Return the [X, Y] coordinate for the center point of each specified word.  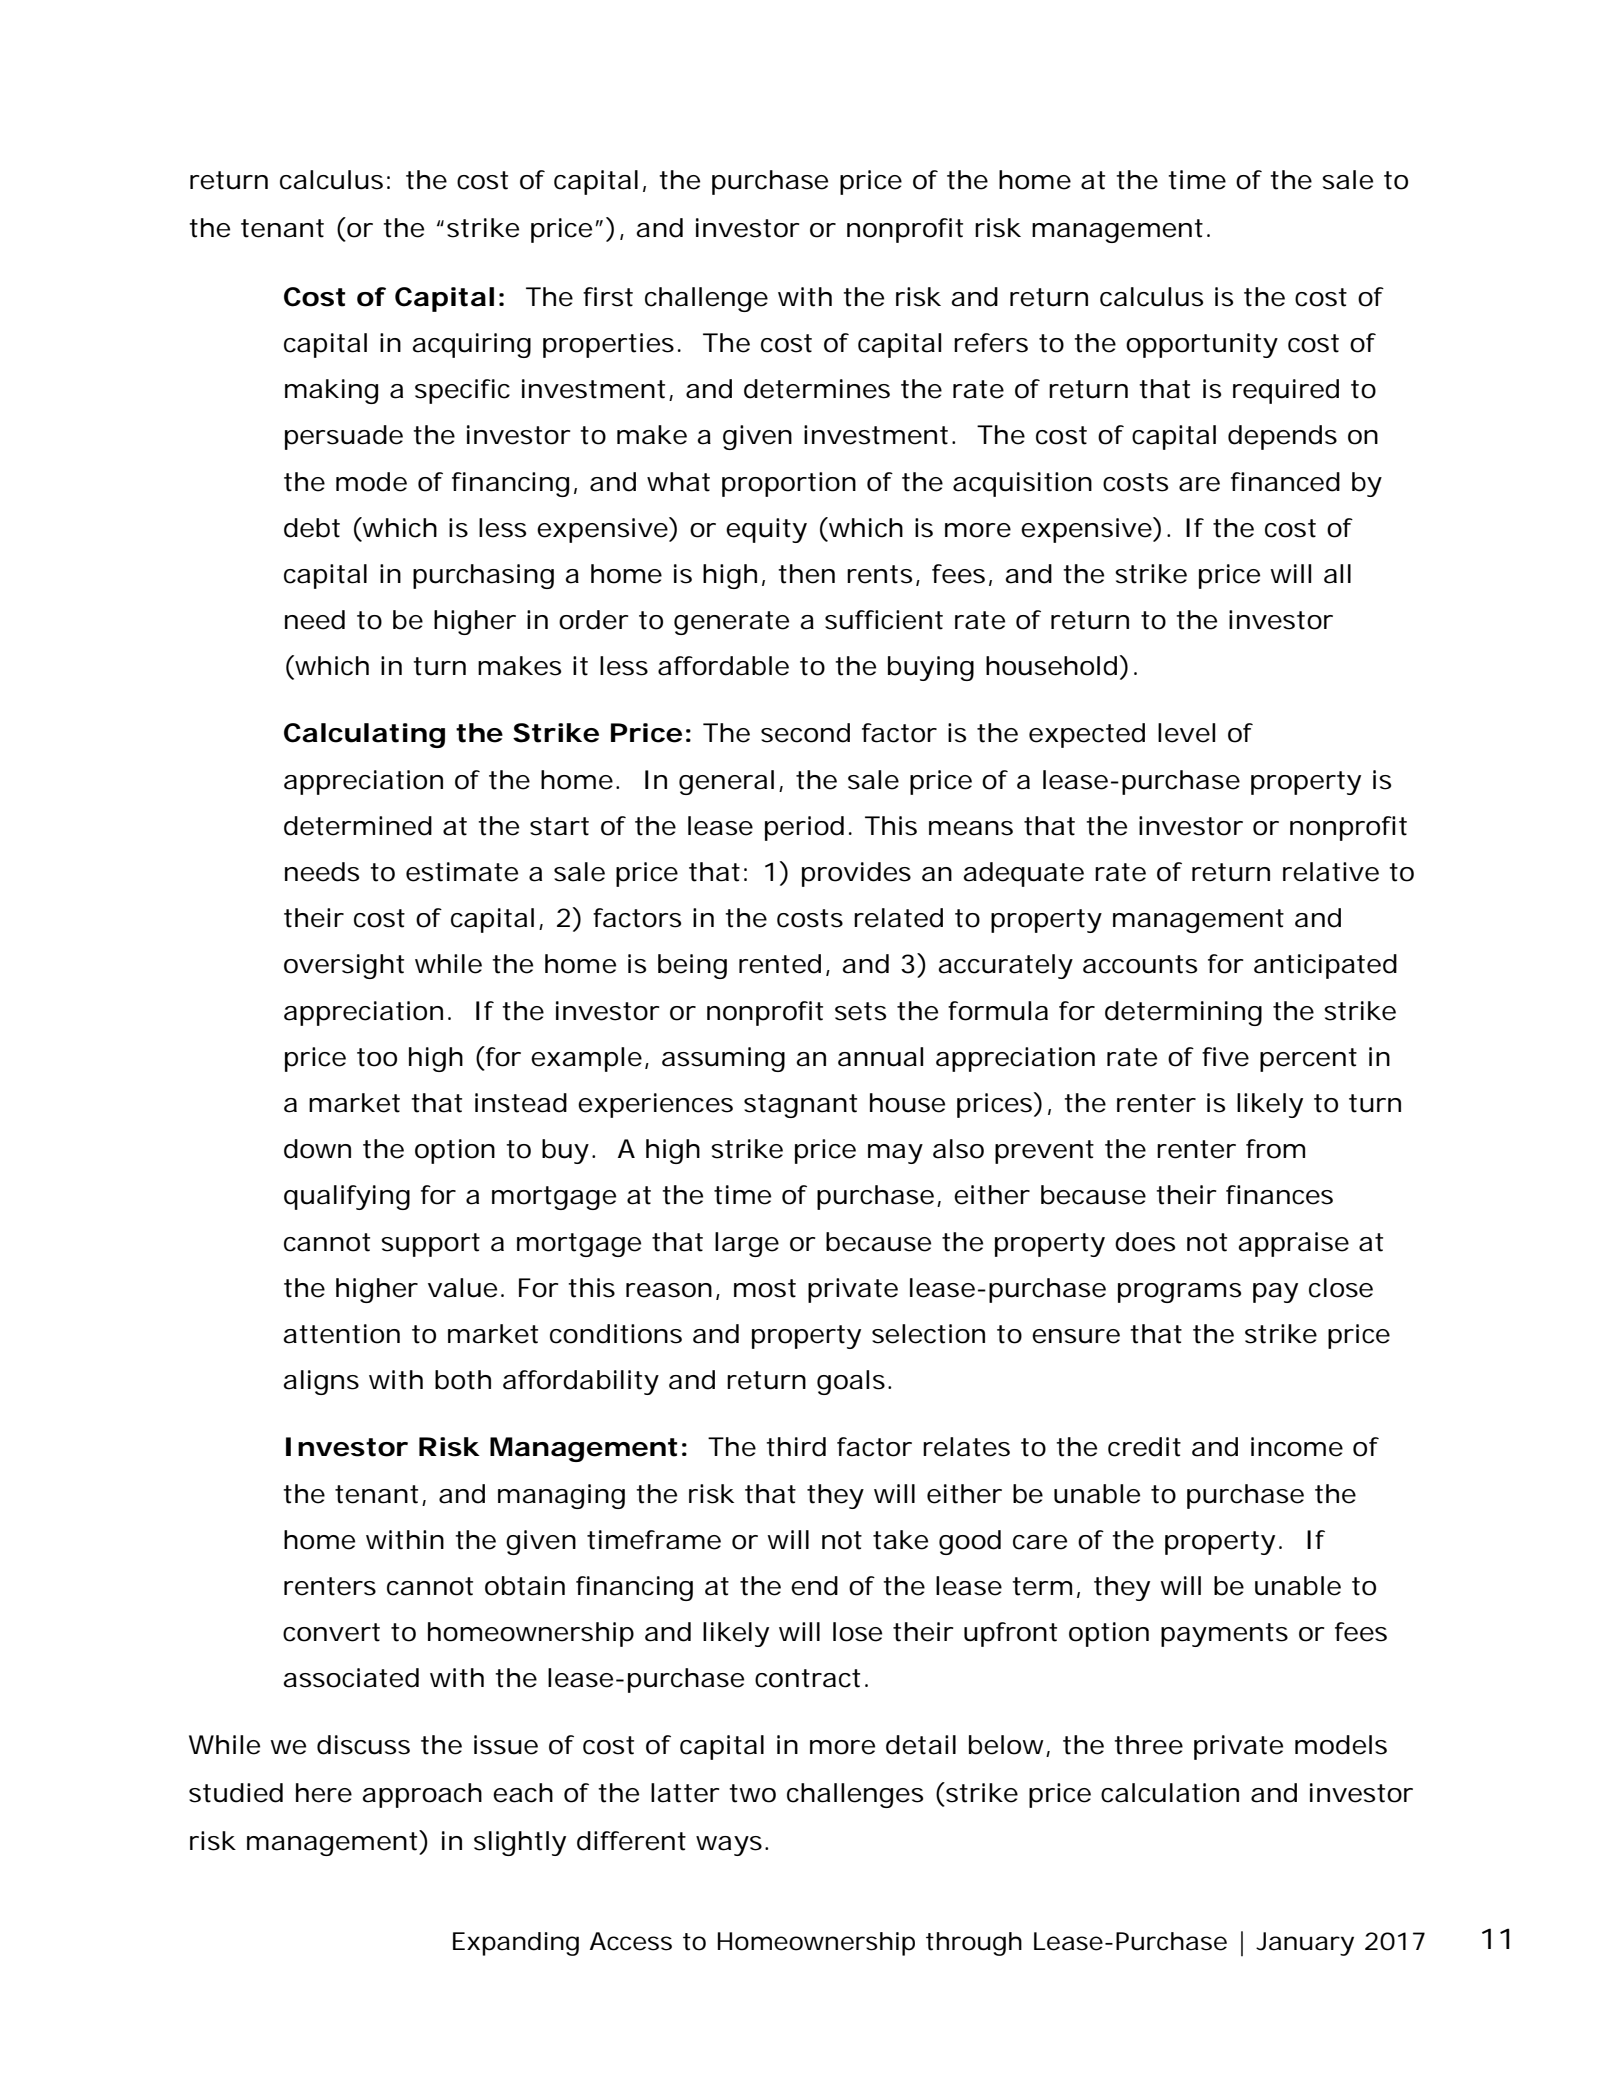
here [324, 1793]
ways [729, 1846]
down [317, 1149]
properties [608, 345]
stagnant [800, 1106]
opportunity [1202, 345]
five [1225, 1057]
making [331, 391]
